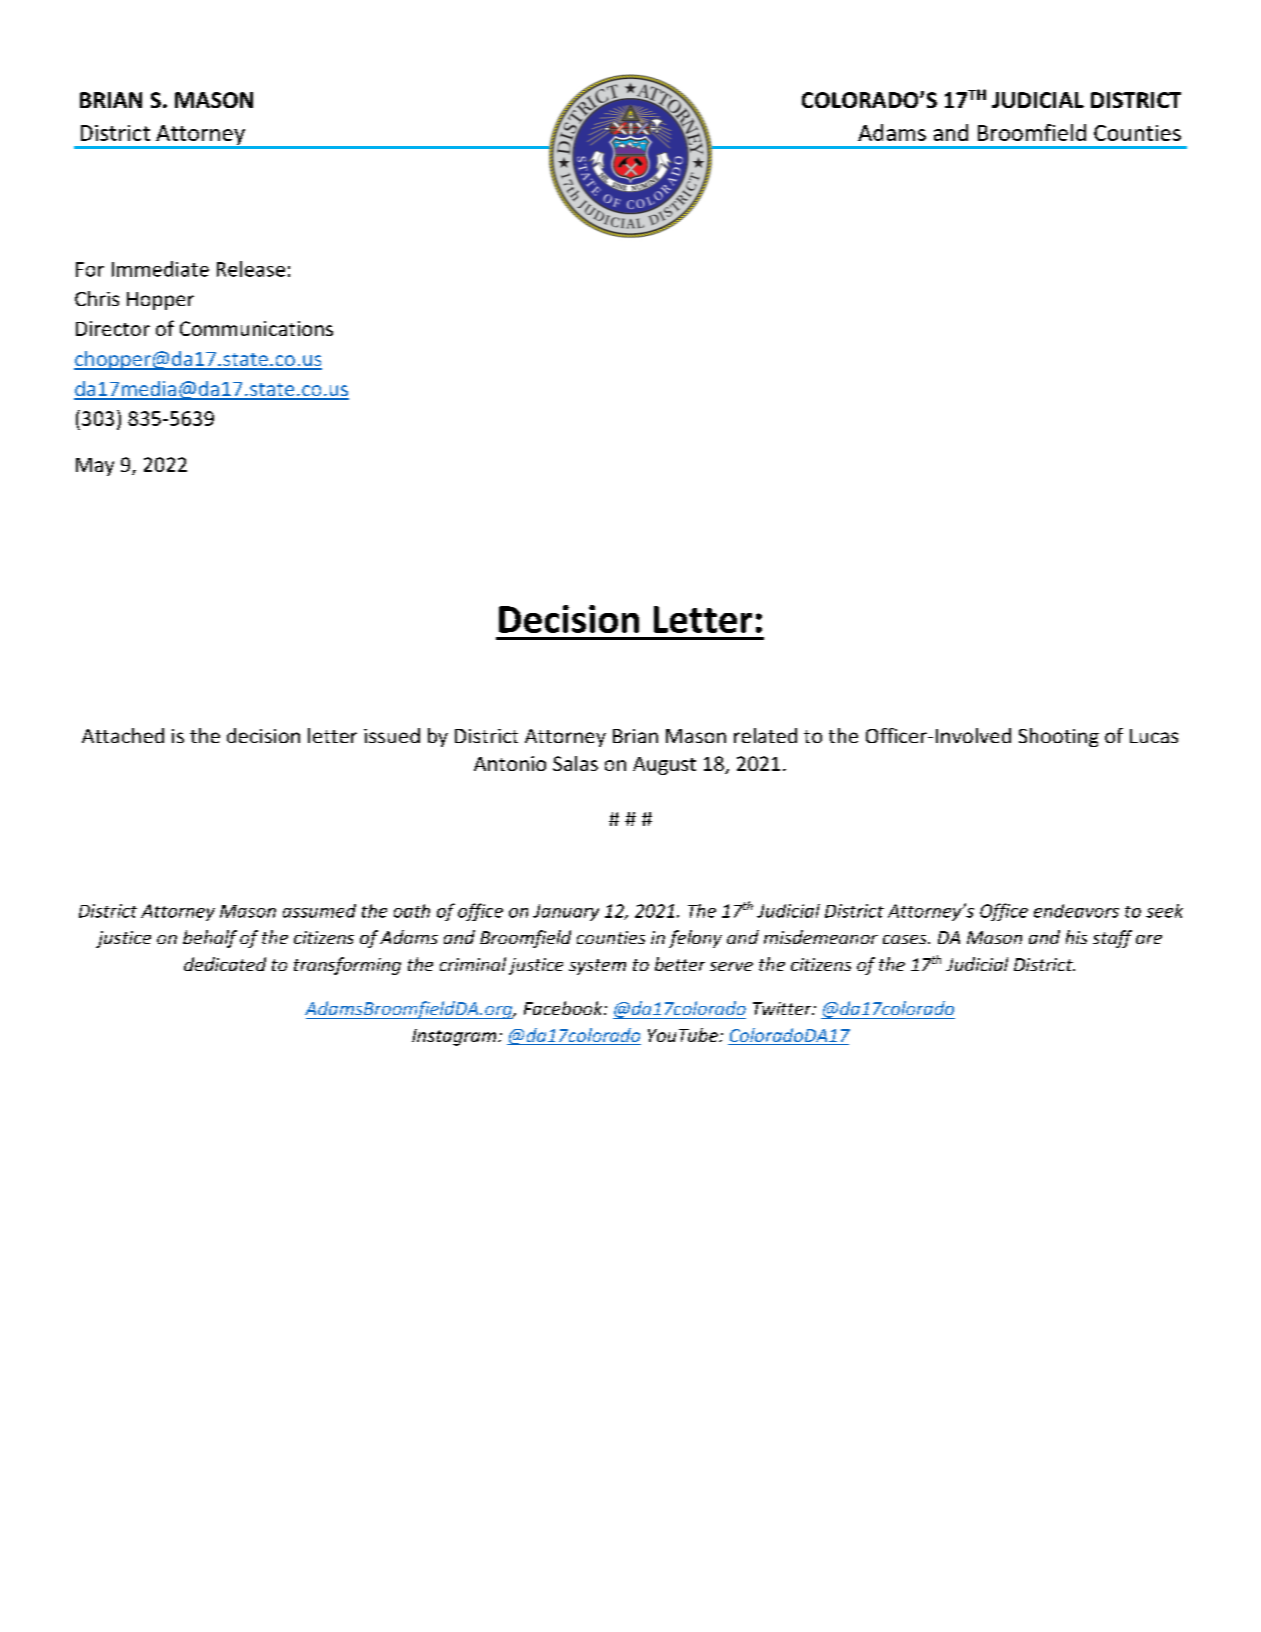  What do you see at coordinates (1059, 737) in the document?
I see `Shooting` at bounding box center [1059, 737].
